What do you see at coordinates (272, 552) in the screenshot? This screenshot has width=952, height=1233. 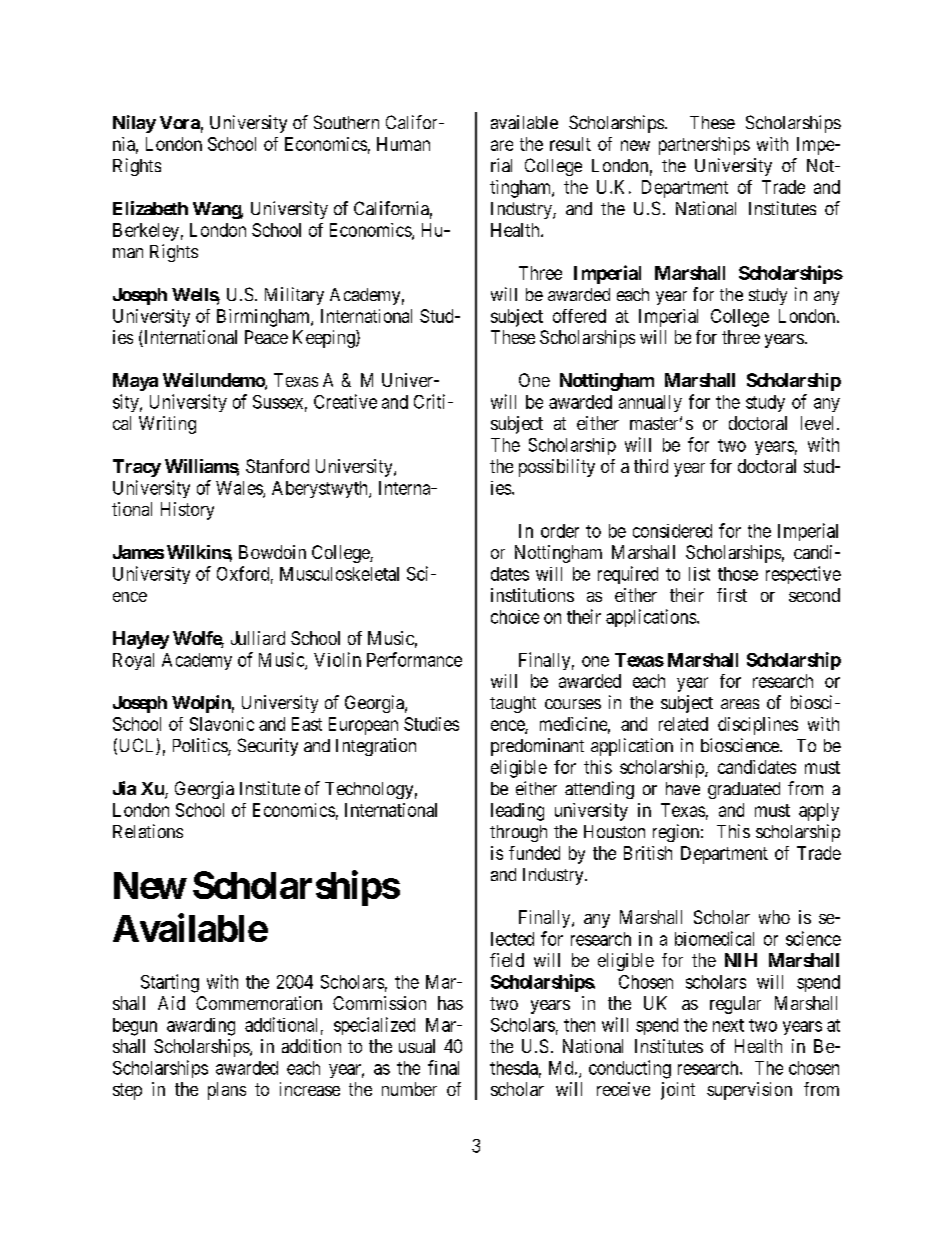 I see `Bowdoin` at bounding box center [272, 552].
